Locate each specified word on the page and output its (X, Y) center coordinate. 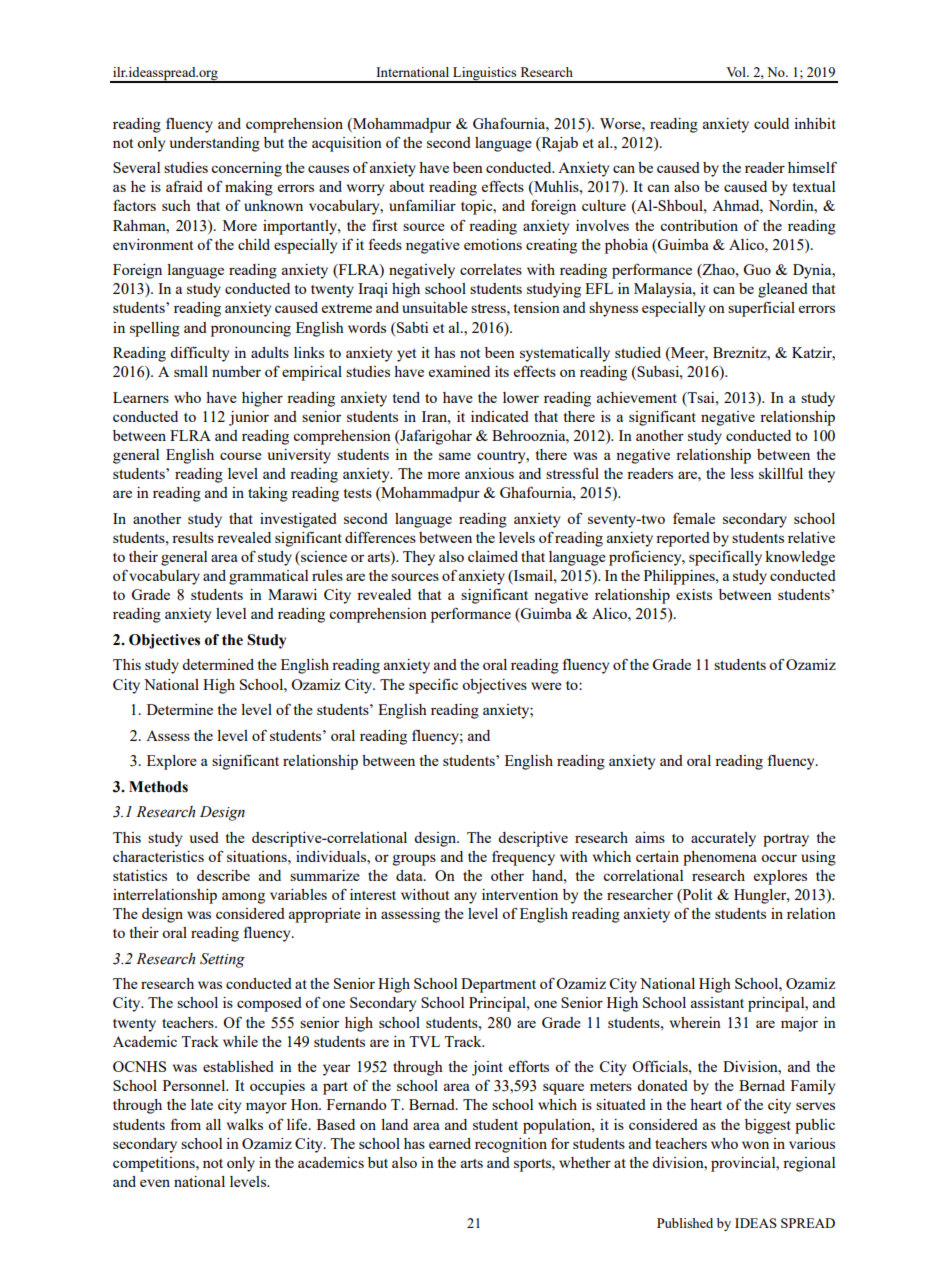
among (243, 898)
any (465, 898)
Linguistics (485, 75)
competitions (155, 1164)
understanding (215, 144)
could (771, 123)
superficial (761, 309)
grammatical (268, 577)
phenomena (720, 858)
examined (459, 371)
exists (694, 594)
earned (450, 1143)
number (236, 371)
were (546, 686)
